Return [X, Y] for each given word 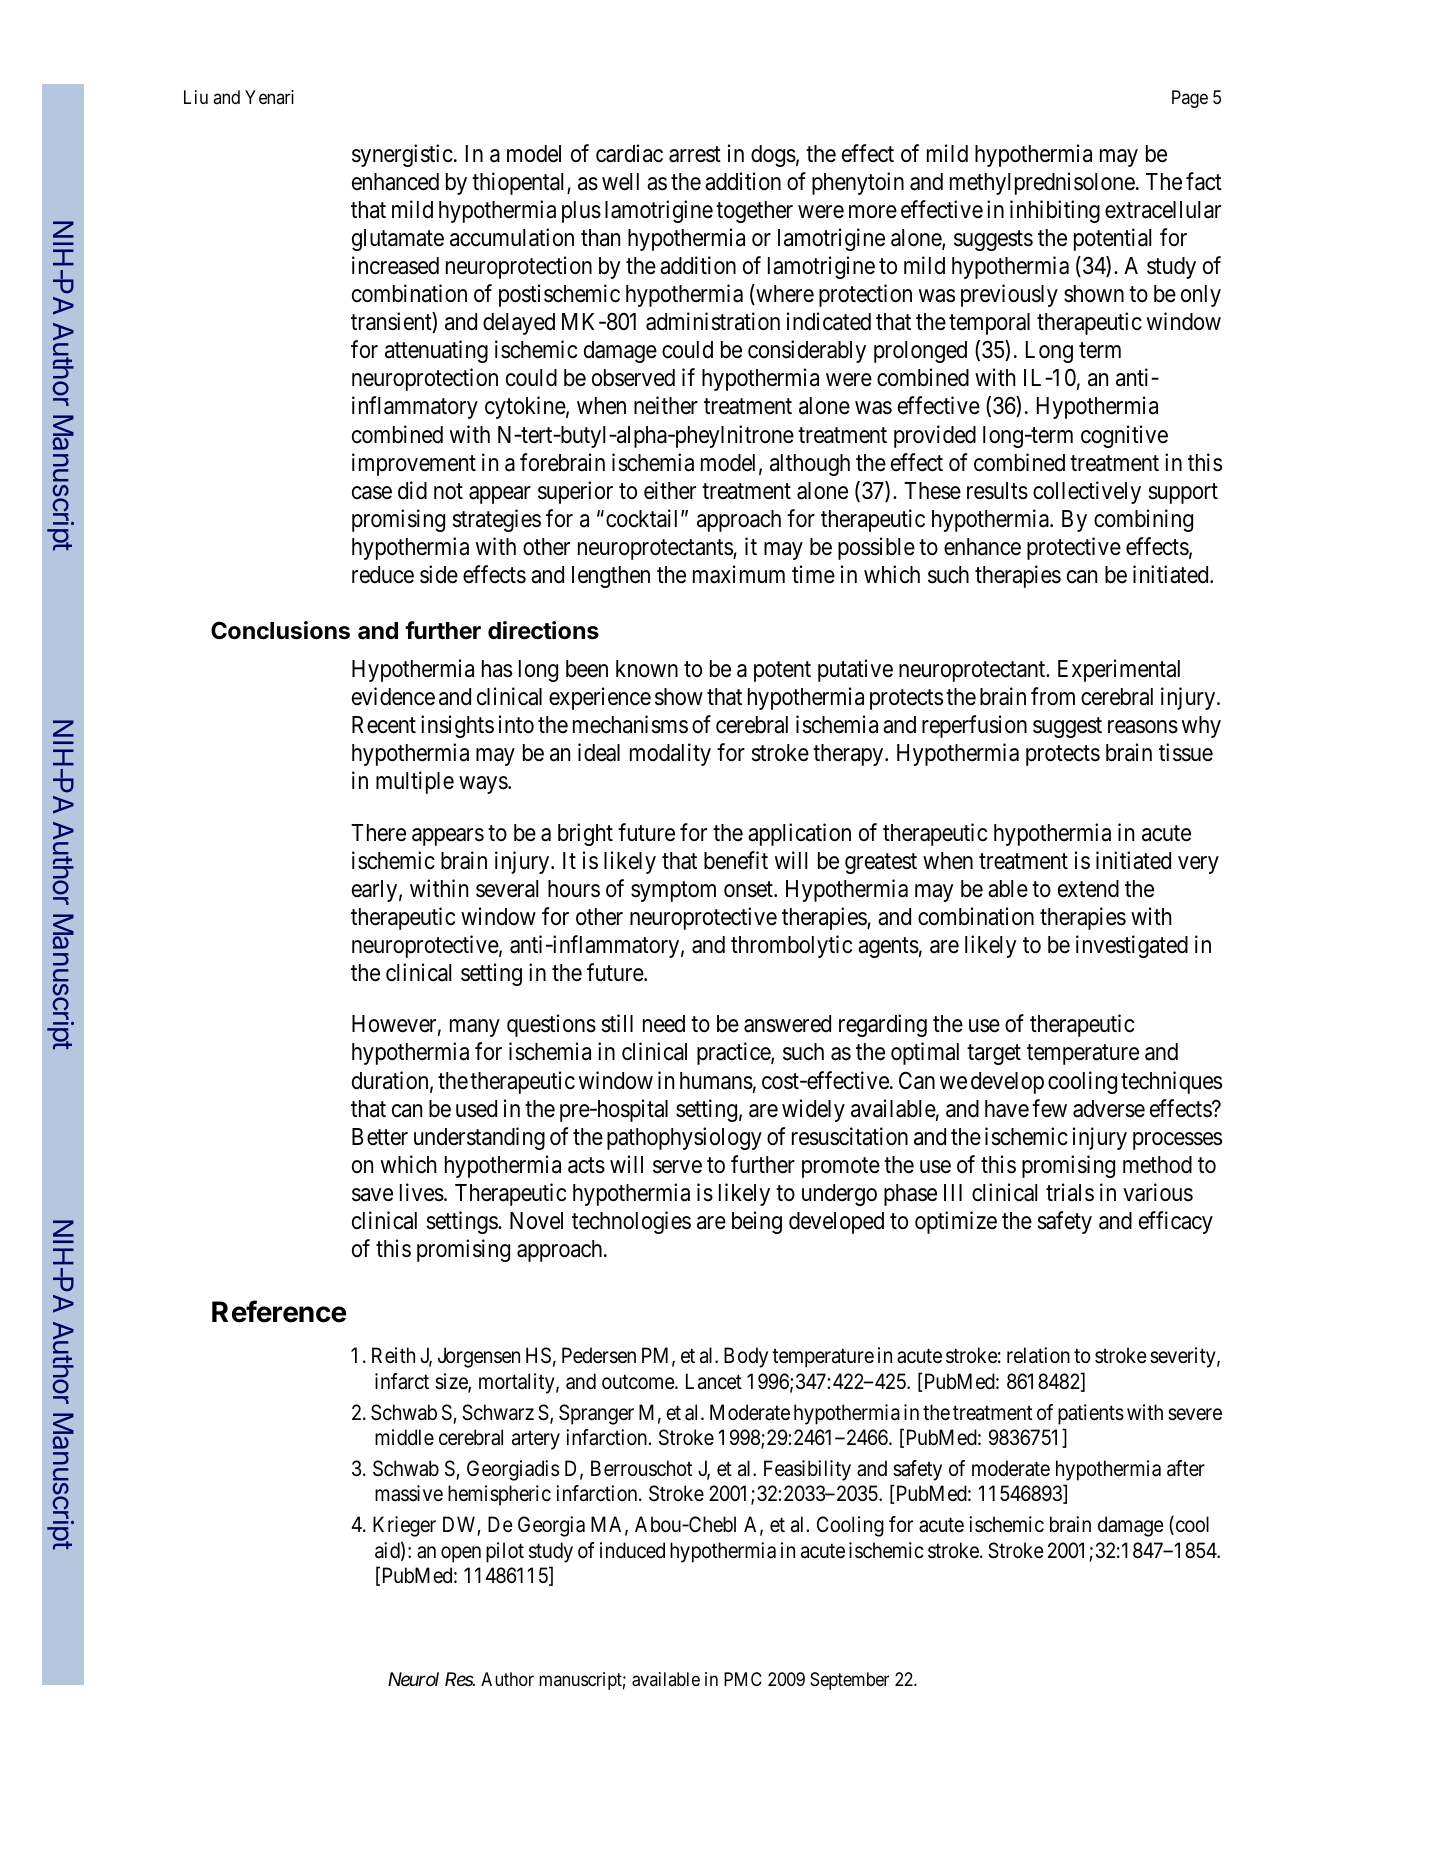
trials [1070, 1192]
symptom [673, 891]
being [757, 1222]
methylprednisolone [1042, 183]
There [378, 833]
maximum [739, 574]
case [372, 493]
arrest [695, 154]
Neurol [413, 1679]
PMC [743, 1679]
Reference [279, 1311]
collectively [1087, 492]
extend [1088, 889]
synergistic [402, 155]
